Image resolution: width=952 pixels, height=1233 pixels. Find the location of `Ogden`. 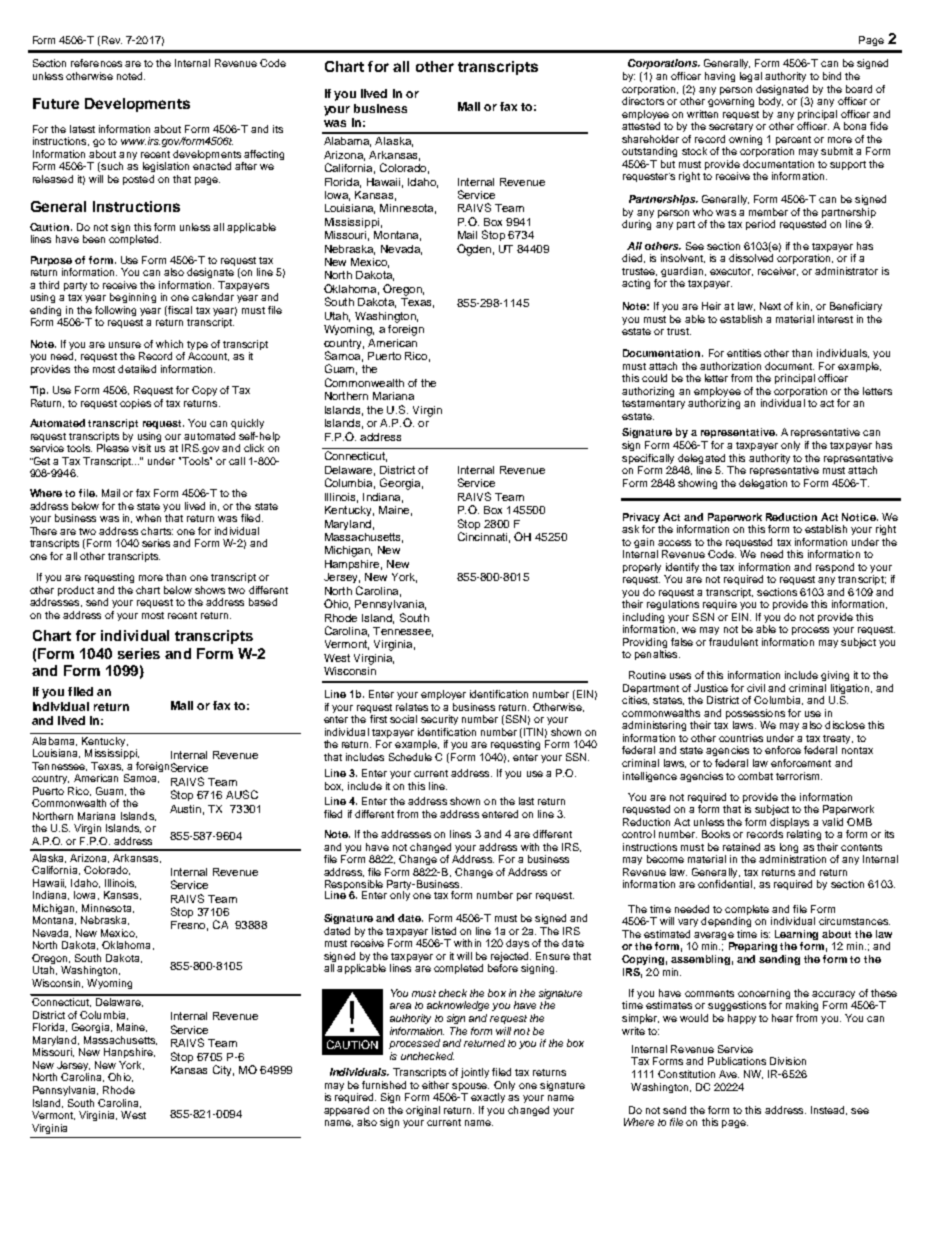

Ogden is located at coordinates (474, 250).
